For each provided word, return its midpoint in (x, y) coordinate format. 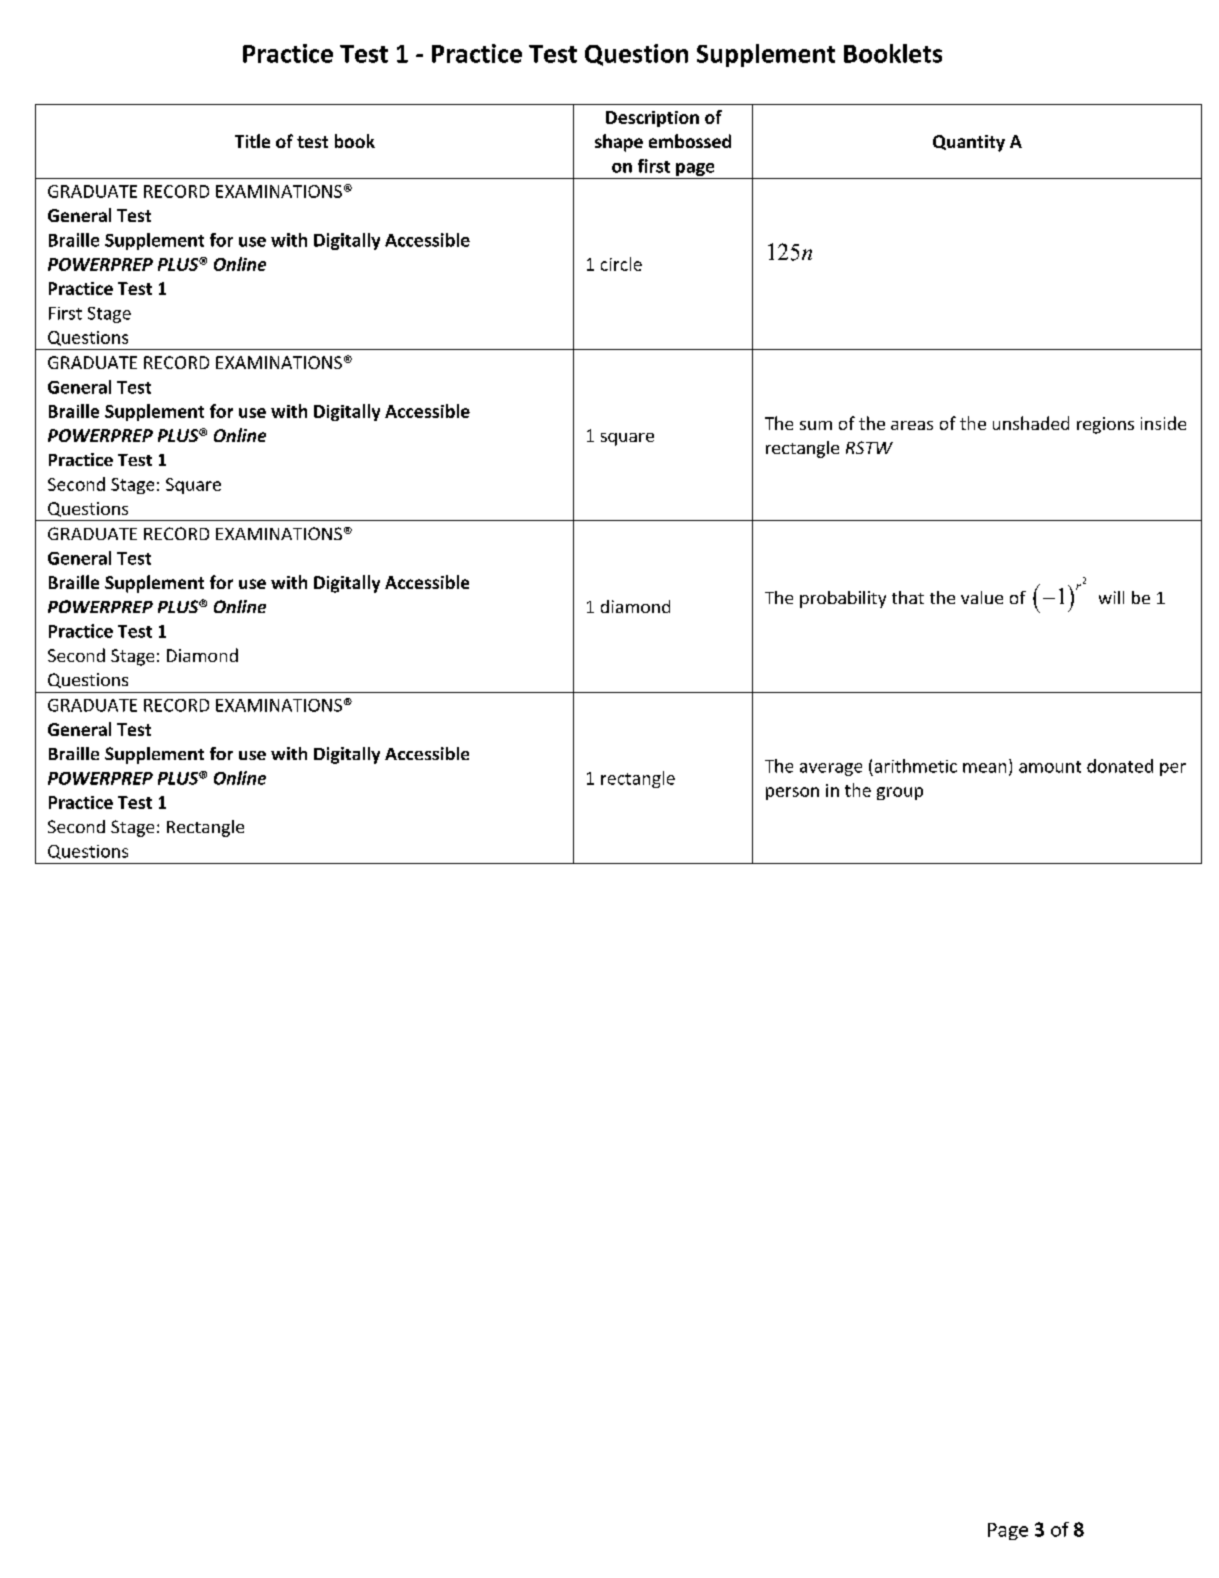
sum (816, 425)
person (792, 793)
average (831, 769)
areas (912, 425)
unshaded (1031, 423)
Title (252, 141)
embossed (690, 141)
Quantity (969, 143)
